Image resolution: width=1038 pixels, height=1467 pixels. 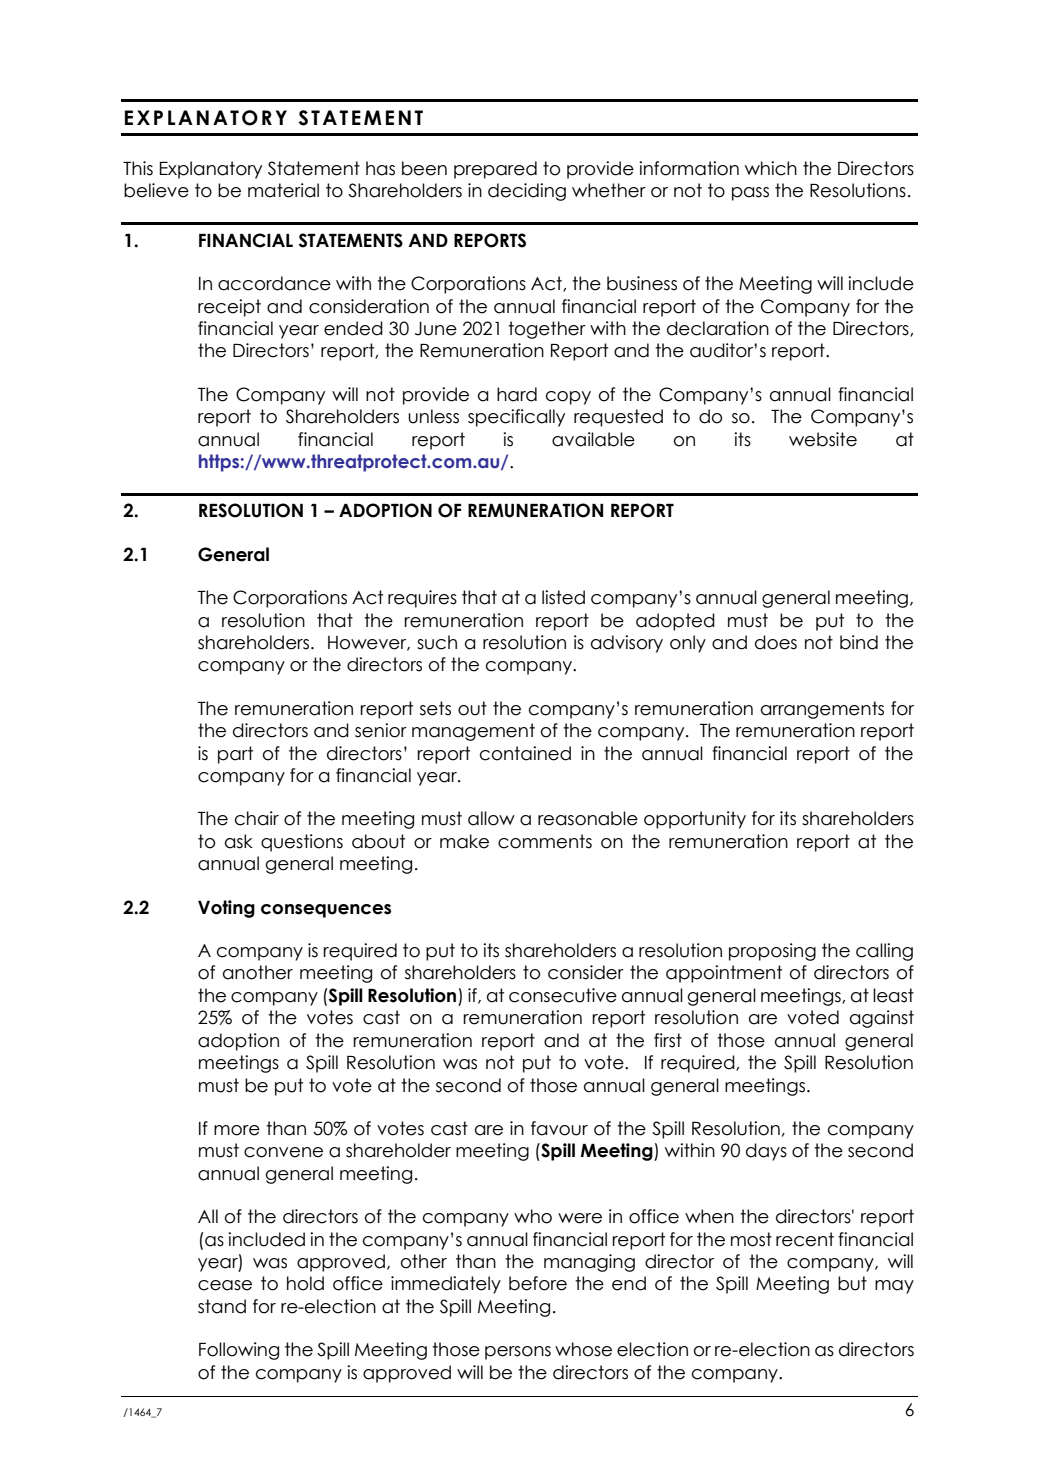 I want to click on contained, so click(x=525, y=753).
